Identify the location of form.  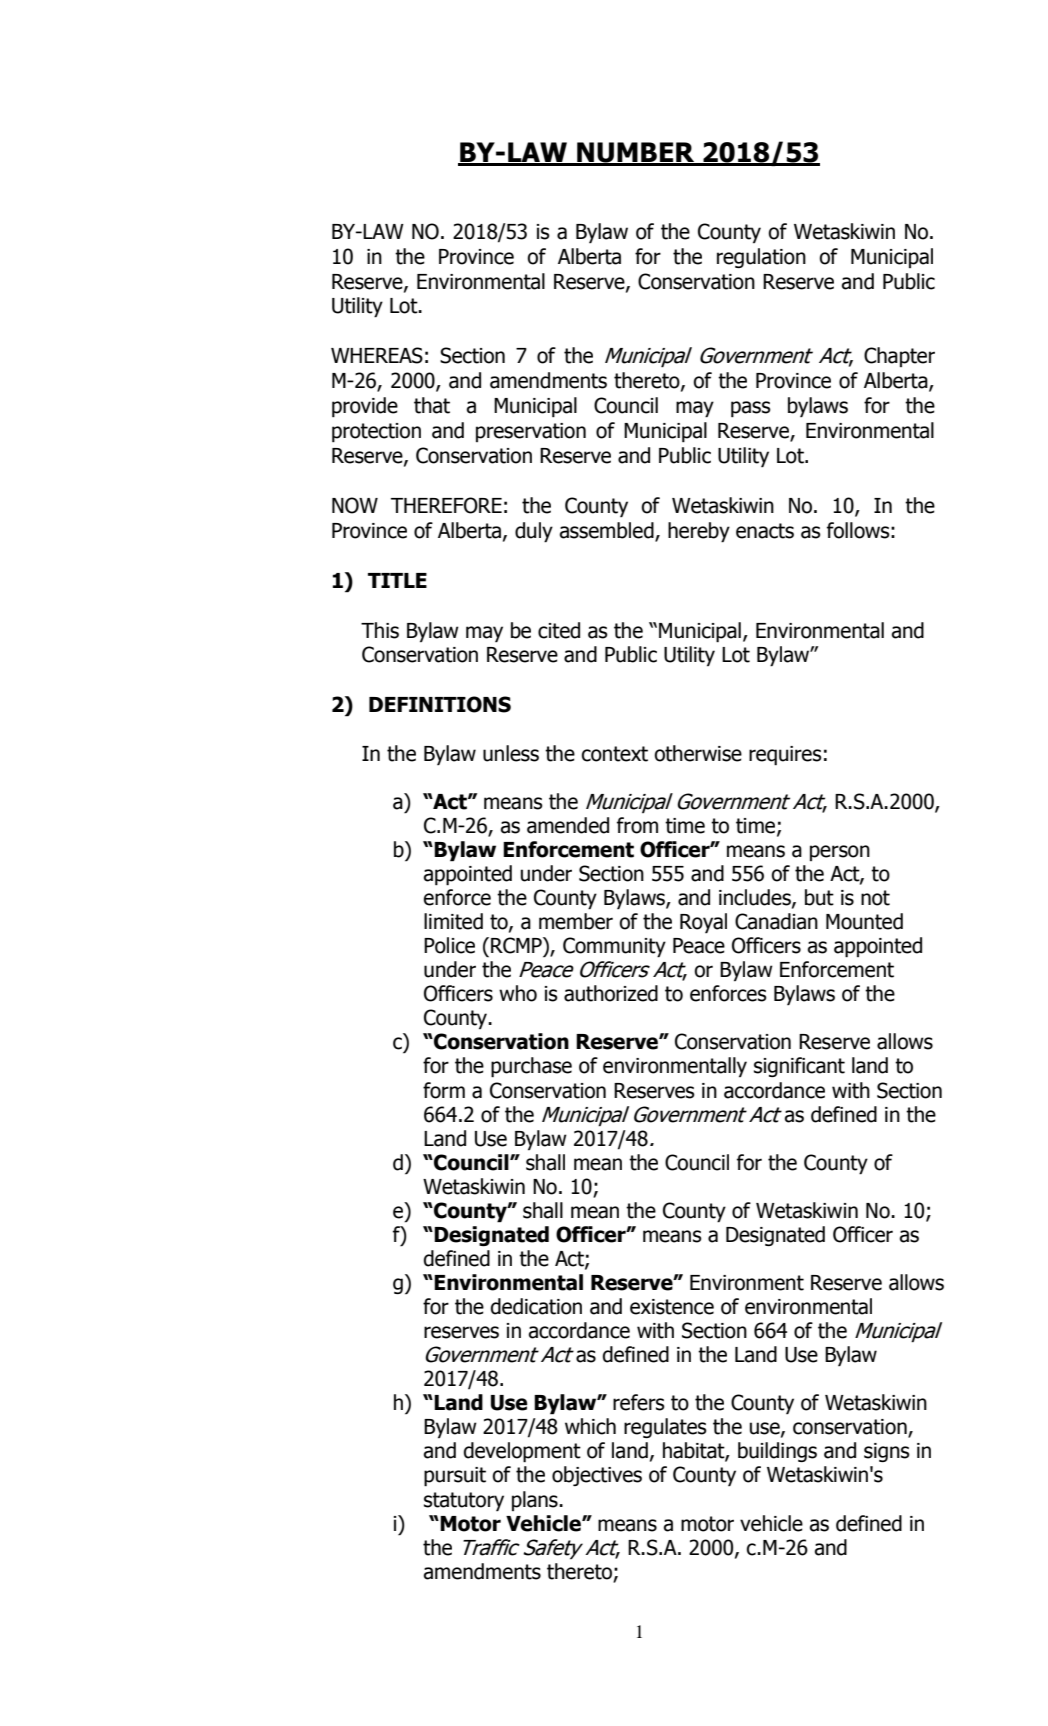
(444, 1090).
